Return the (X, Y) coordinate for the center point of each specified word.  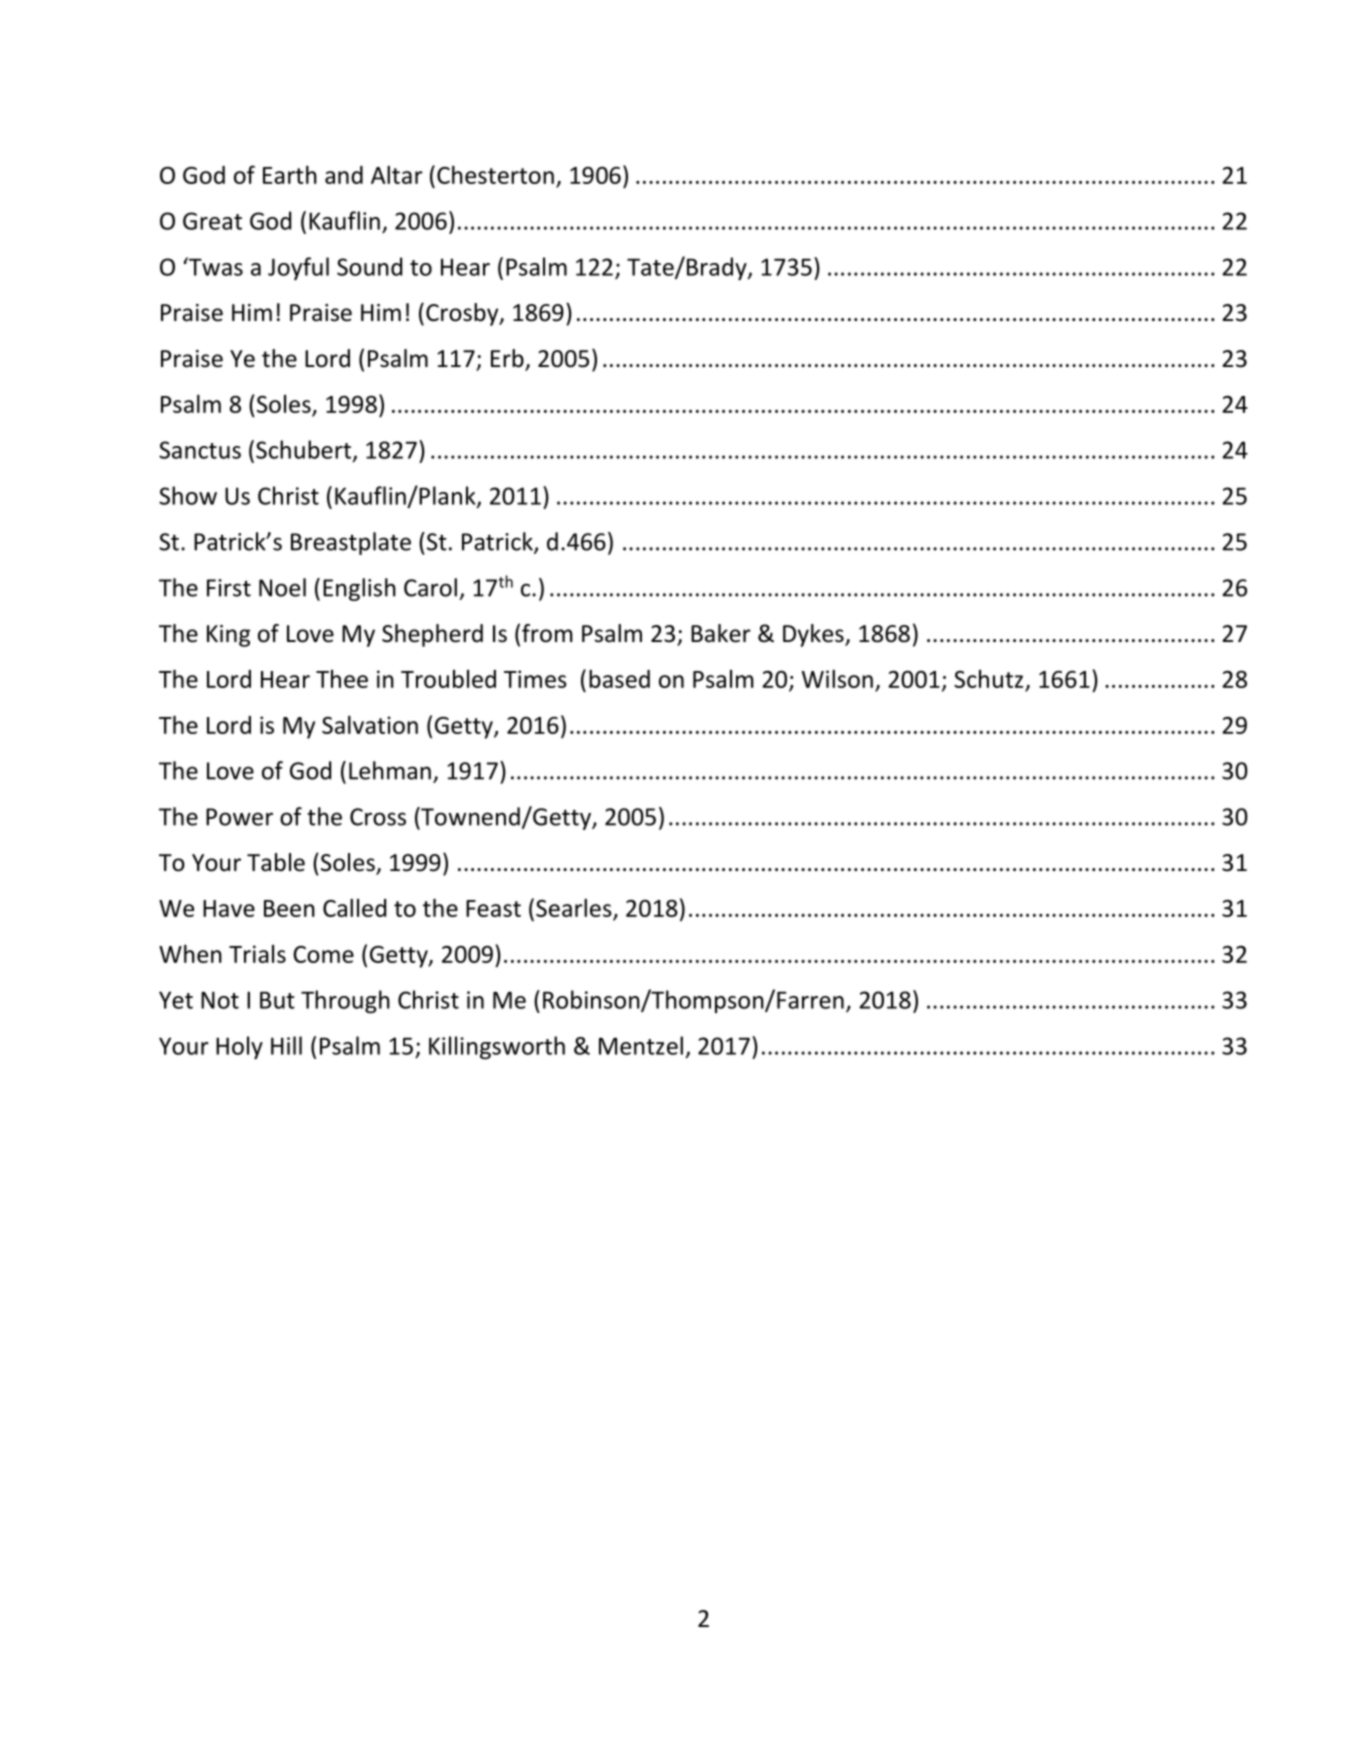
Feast (493, 908)
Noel (282, 587)
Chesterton (495, 174)
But (277, 1000)
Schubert (303, 449)
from (547, 633)
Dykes (814, 635)
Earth (290, 174)
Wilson (837, 678)
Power (239, 817)
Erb (508, 359)
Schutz (988, 679)
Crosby (463, 314)
